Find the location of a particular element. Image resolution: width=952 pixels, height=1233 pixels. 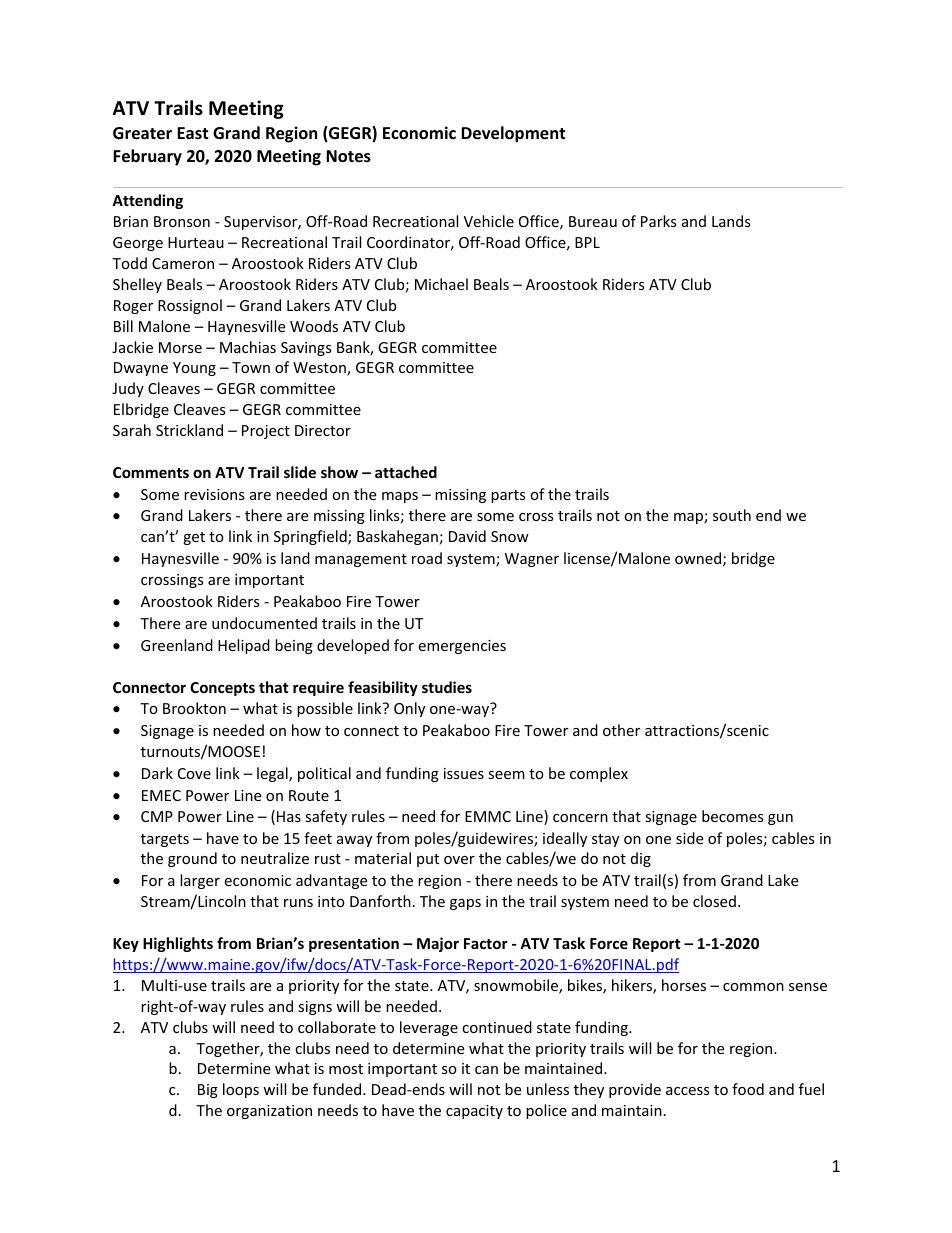

Parks is located at coordinates (659, 221).
